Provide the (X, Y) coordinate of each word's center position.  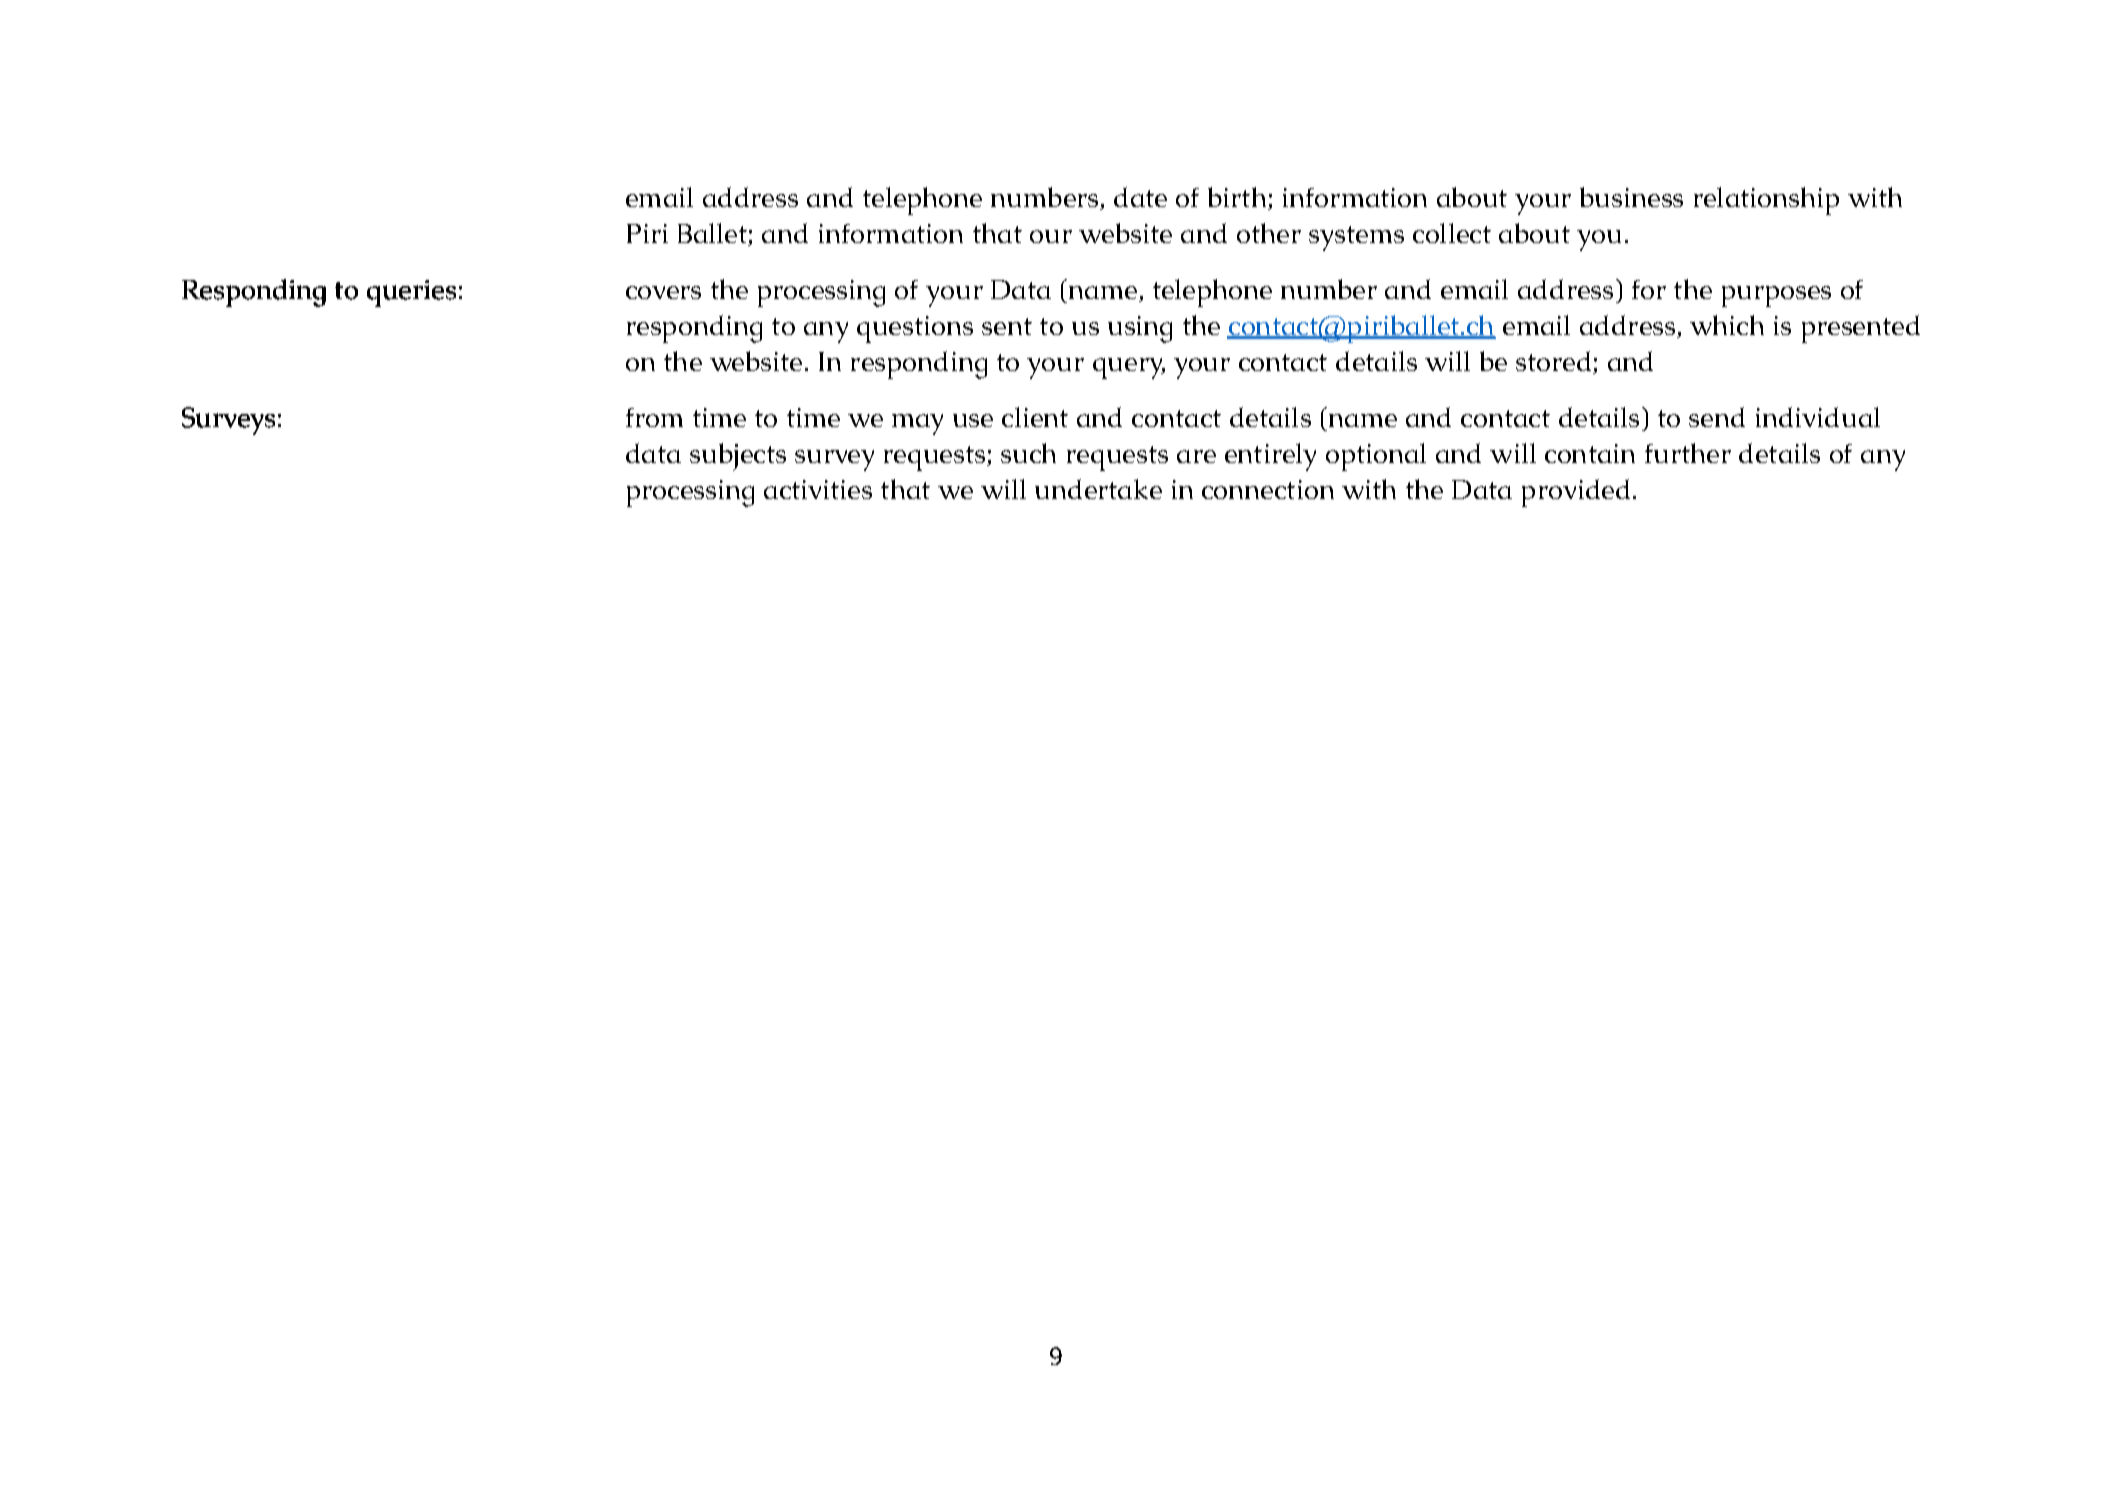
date (1140, 197)
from (654, 417)
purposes (1776, 296)
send (1717, 417)
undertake (1098, 489)
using (1140, 329)
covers (663, 292)
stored (1553, 361)
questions (915, 329)
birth (1237, 197)
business (1631, 197)
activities (818, 489)
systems (1356, 238)
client (1035, 417)
